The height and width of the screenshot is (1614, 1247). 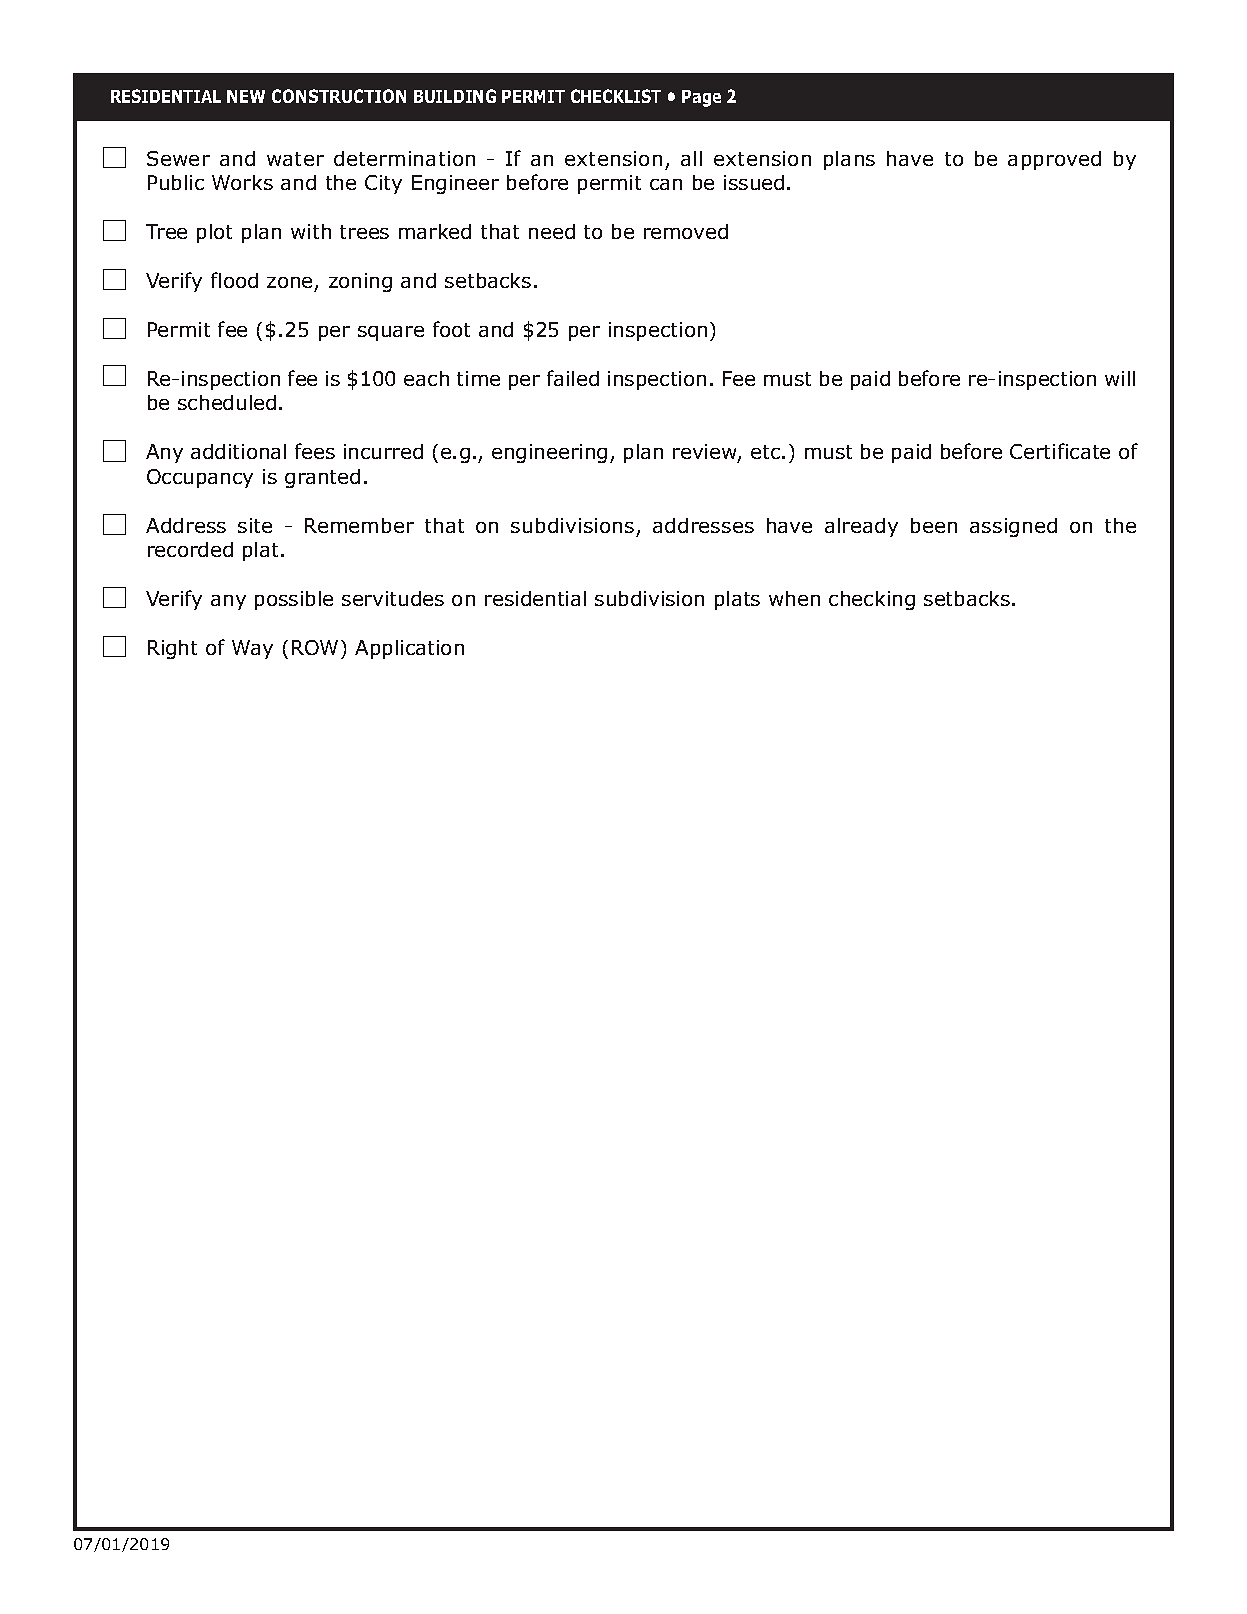 I want to click on removed, so click(x=686, y=231).
